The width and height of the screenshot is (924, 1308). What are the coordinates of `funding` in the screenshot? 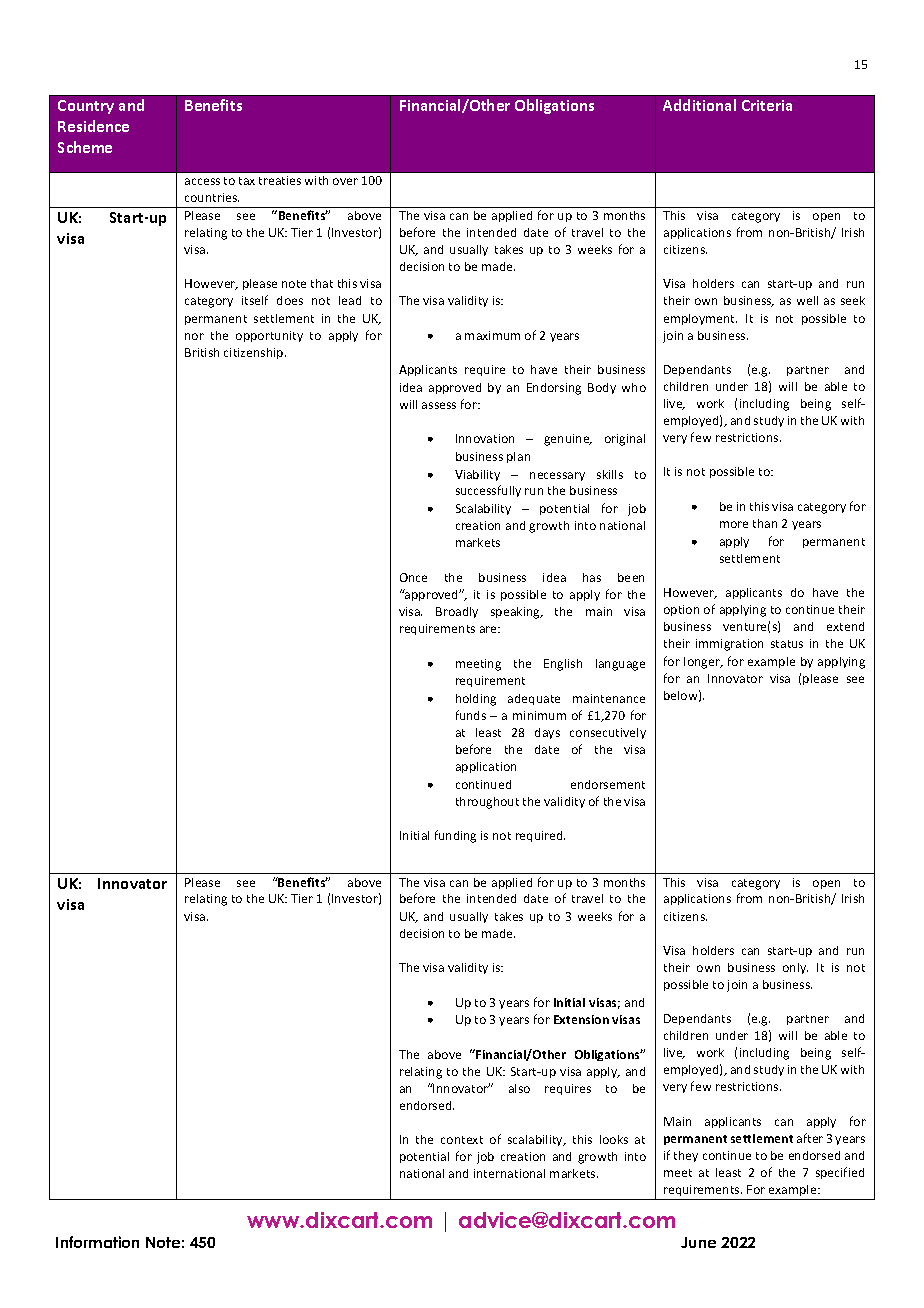 It's located at (455, 836).
